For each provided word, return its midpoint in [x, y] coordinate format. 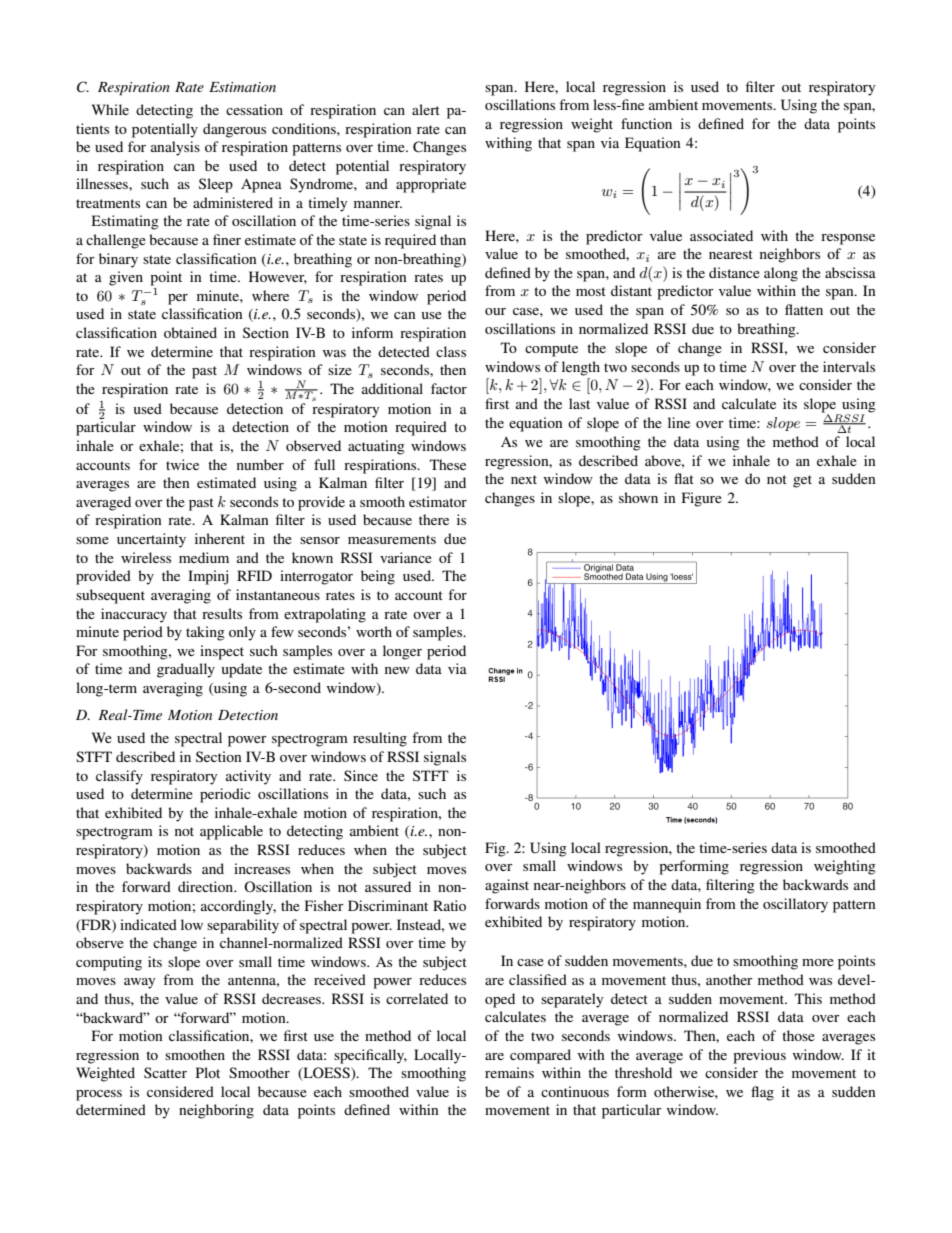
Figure [702, 499]
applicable [231, 832]
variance [406, 557]
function [646, 123]
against [507, 886]
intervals [849, 366]
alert [426, 109]
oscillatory [795, 905]
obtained [190, 332]
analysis [175, 148]
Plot [208, 1072]
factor [449, 388]
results [222, 613]
